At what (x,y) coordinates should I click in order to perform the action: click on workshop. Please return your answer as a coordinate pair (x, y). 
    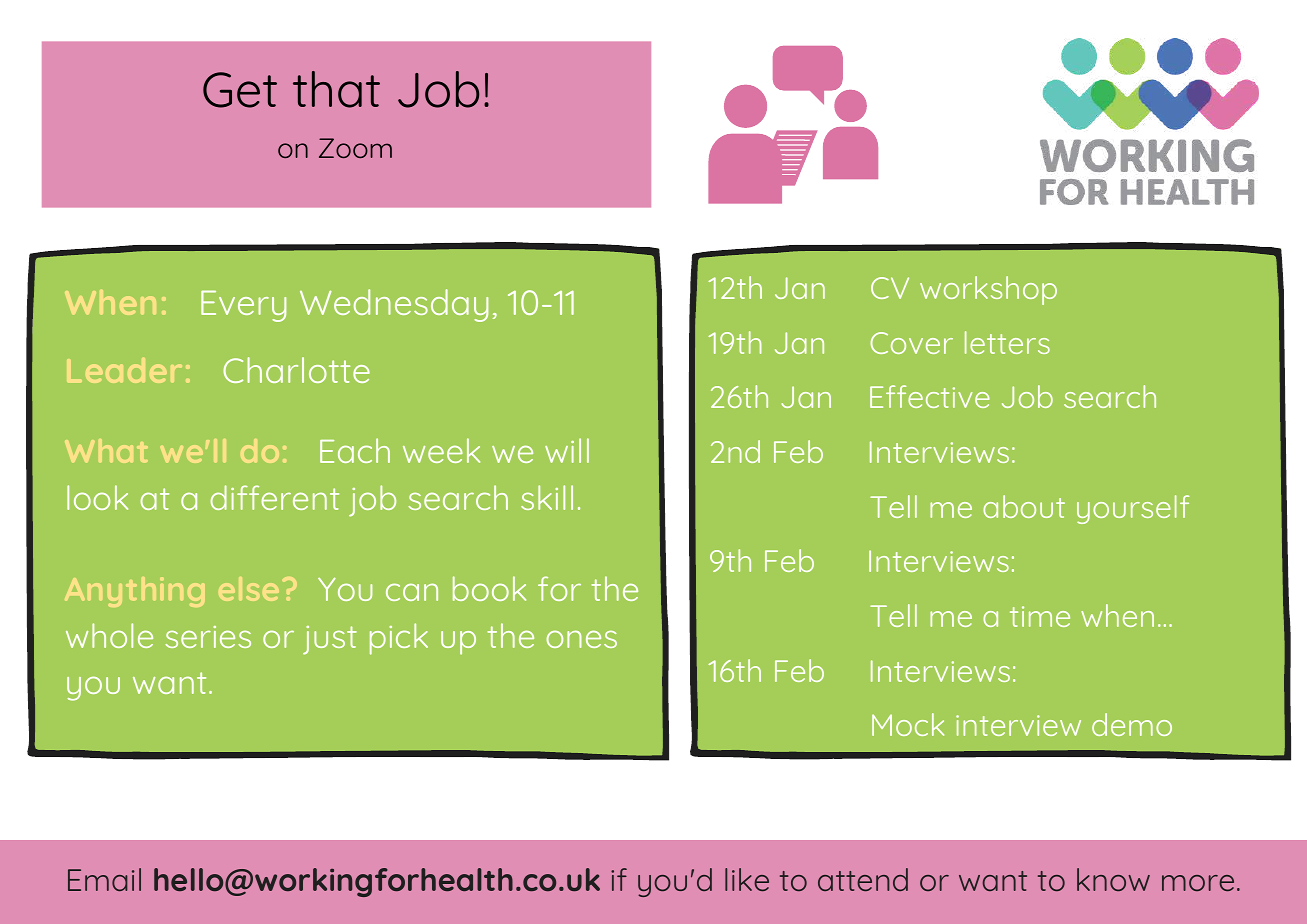
    Looking at the image, I should click on (988, 290).
